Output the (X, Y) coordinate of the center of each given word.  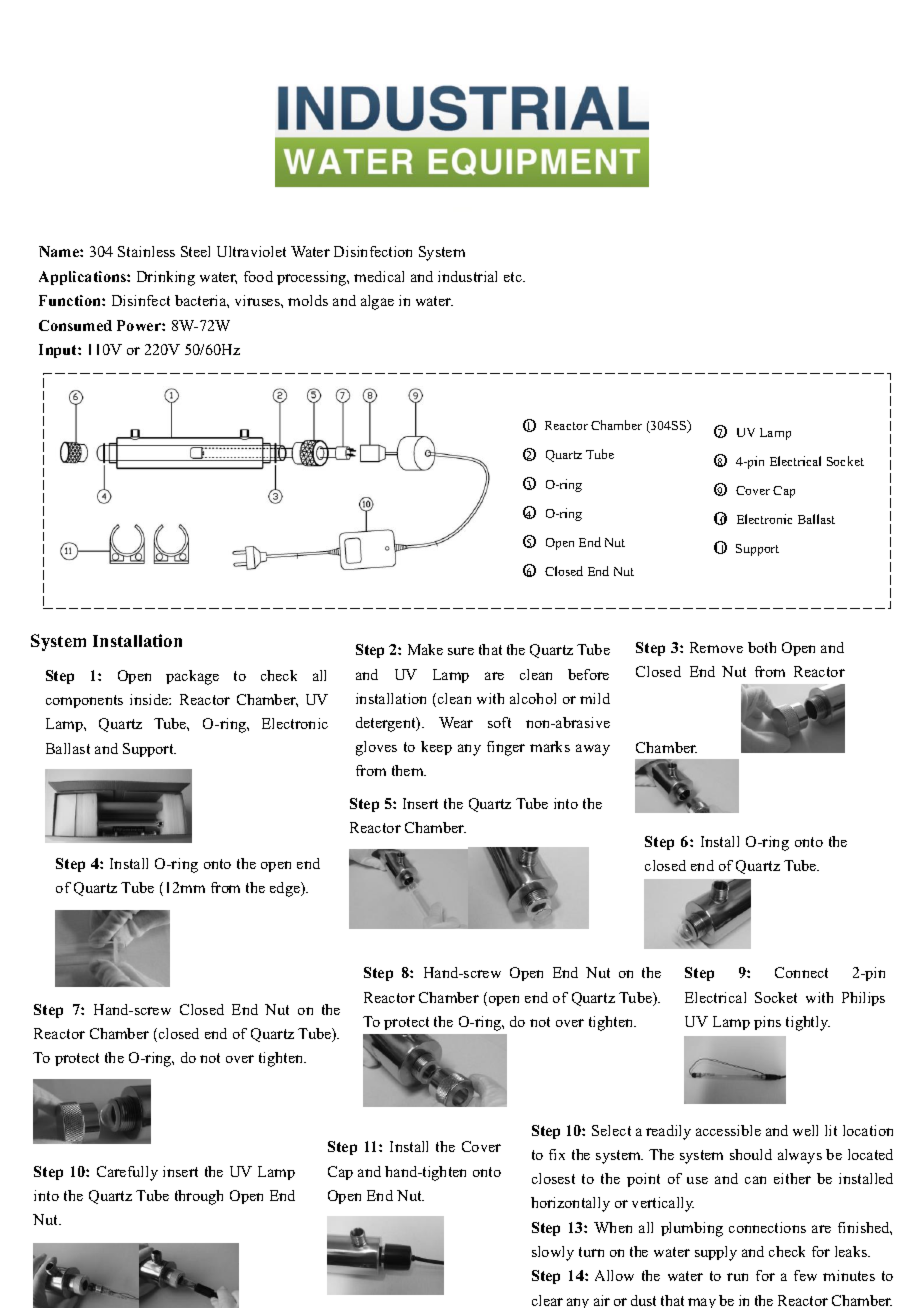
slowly (553, 1253)
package (192, 677)
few (805, 1275)
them (409, 770)
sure (461, 651)
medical (379, 276)
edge (286, 889)
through (199, 1197)
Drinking (166, 278)
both (762, 647)
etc (514, 277)
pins (767, 1023)
